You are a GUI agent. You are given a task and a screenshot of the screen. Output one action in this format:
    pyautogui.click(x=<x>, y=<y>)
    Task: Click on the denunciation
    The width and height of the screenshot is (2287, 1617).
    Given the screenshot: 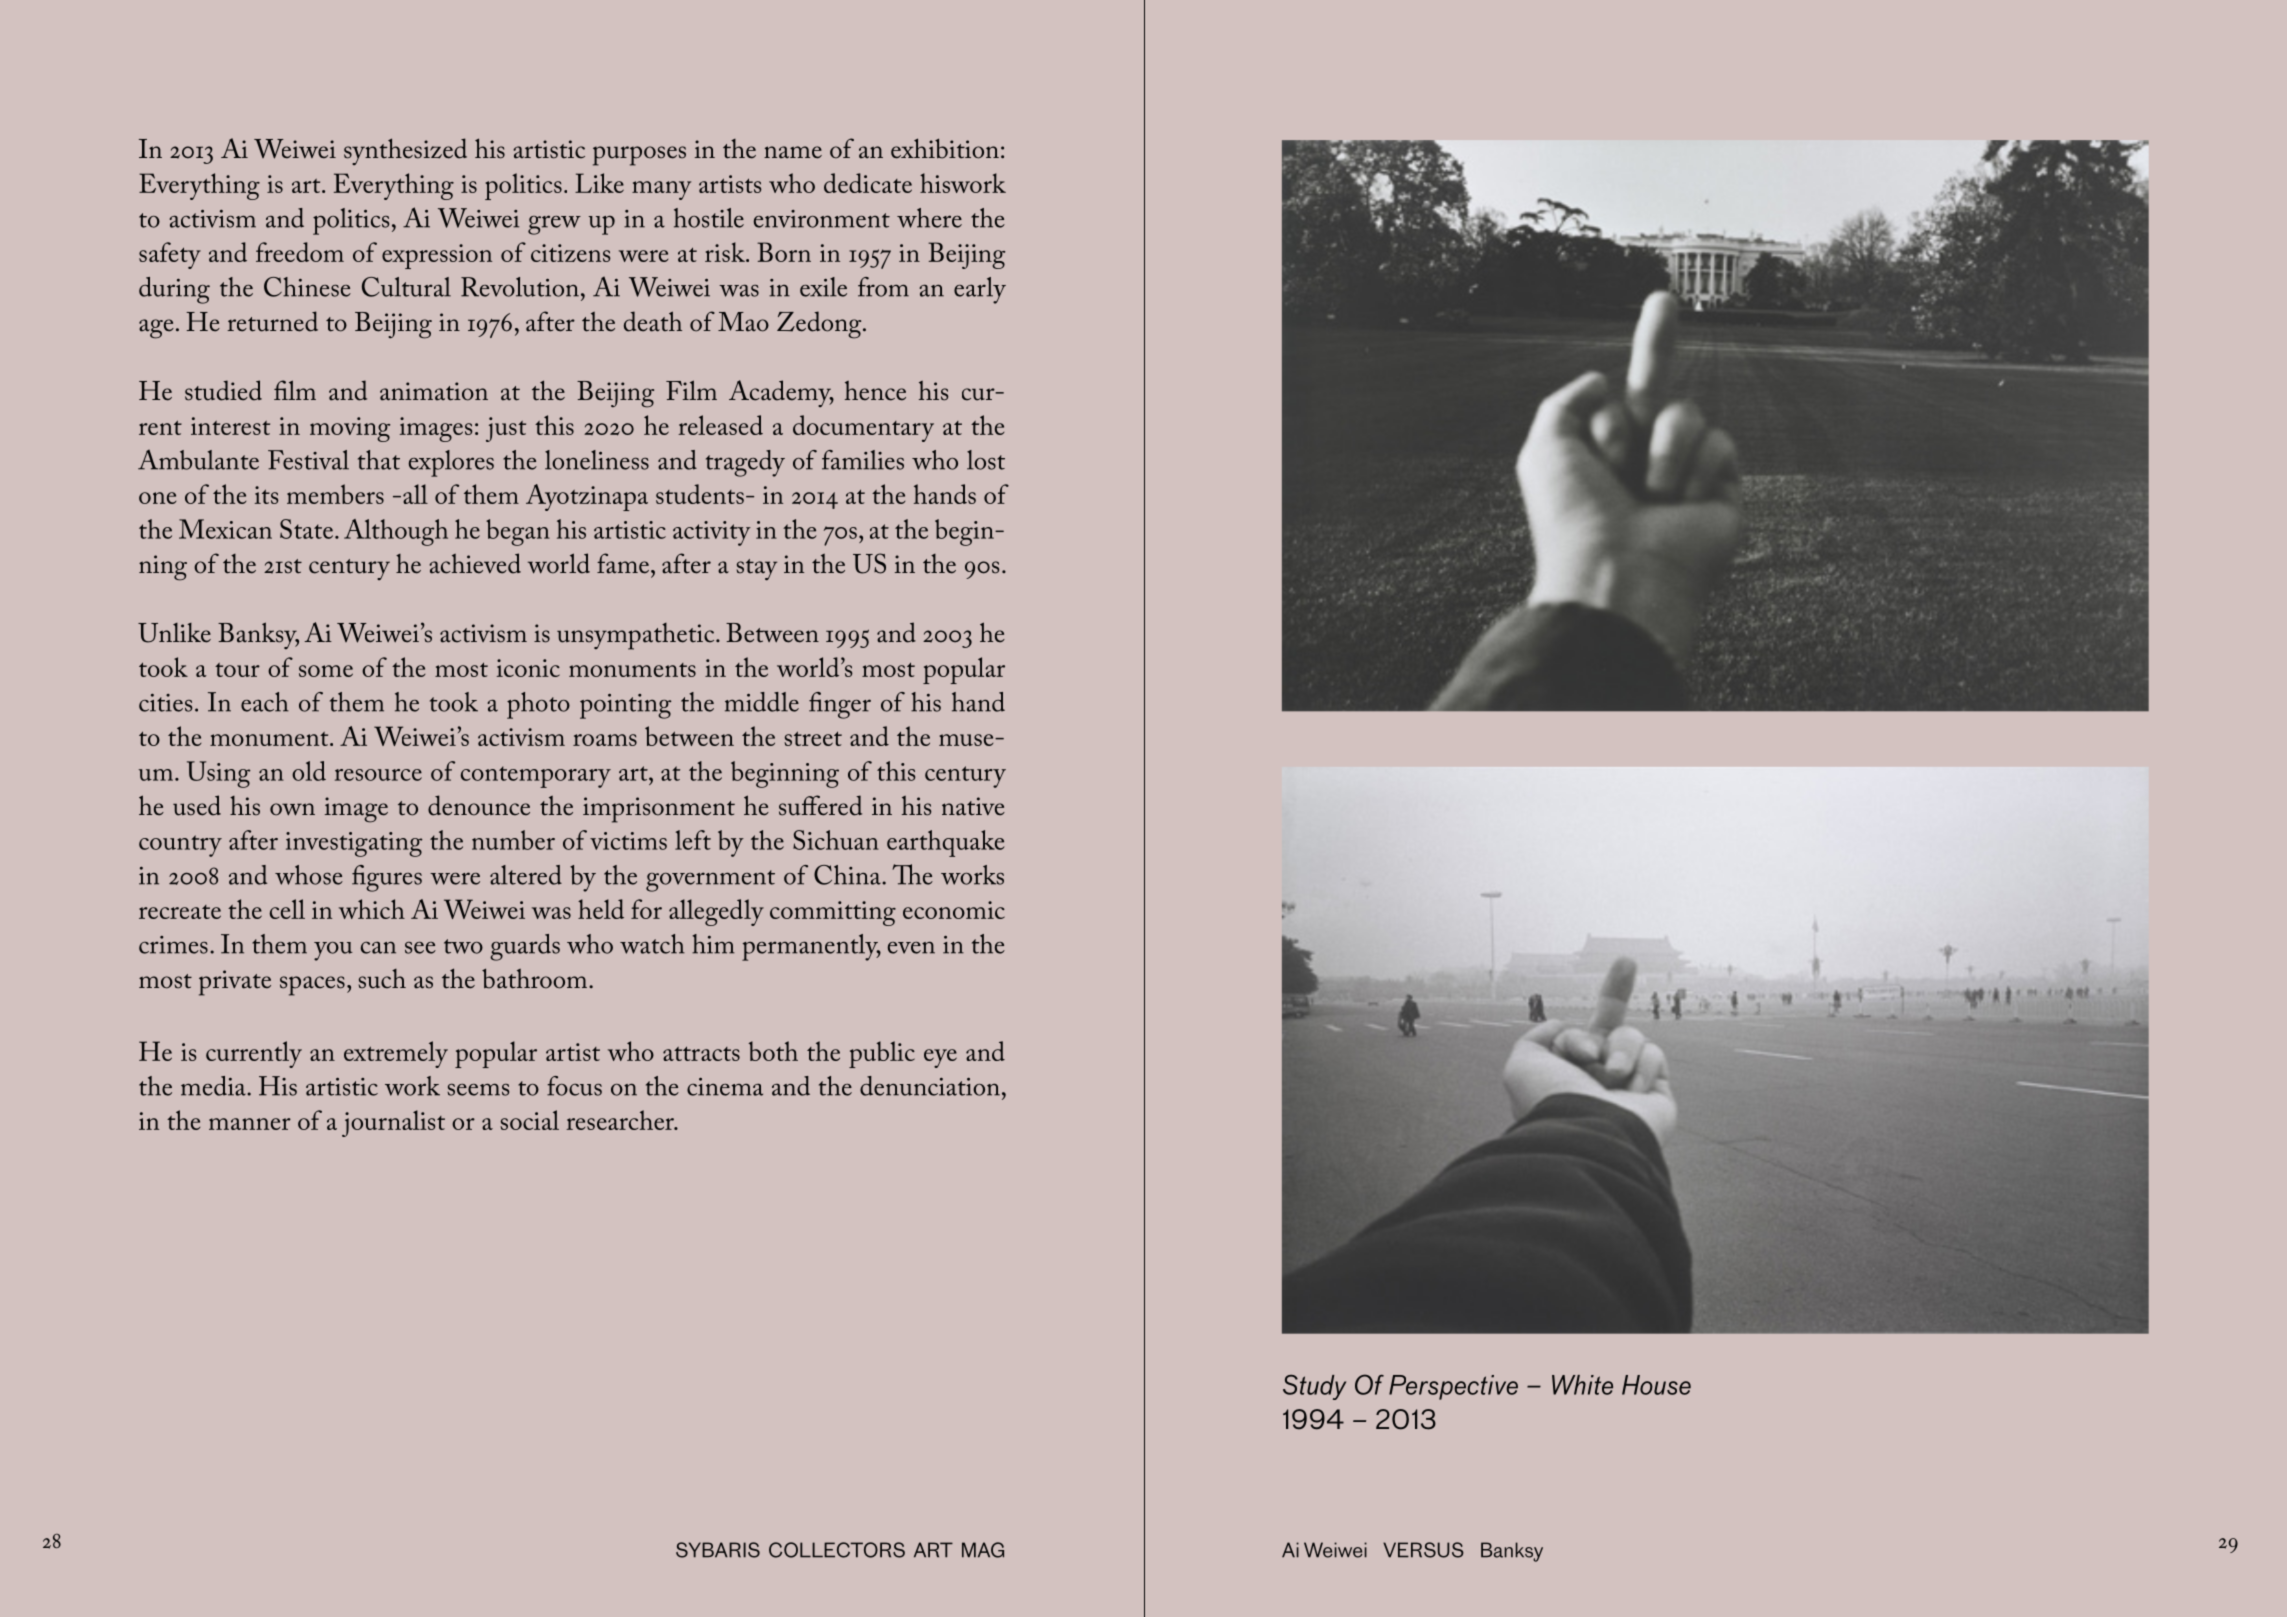 What is the action you would take?
    pyautogui.click(x=930, y=1086)
